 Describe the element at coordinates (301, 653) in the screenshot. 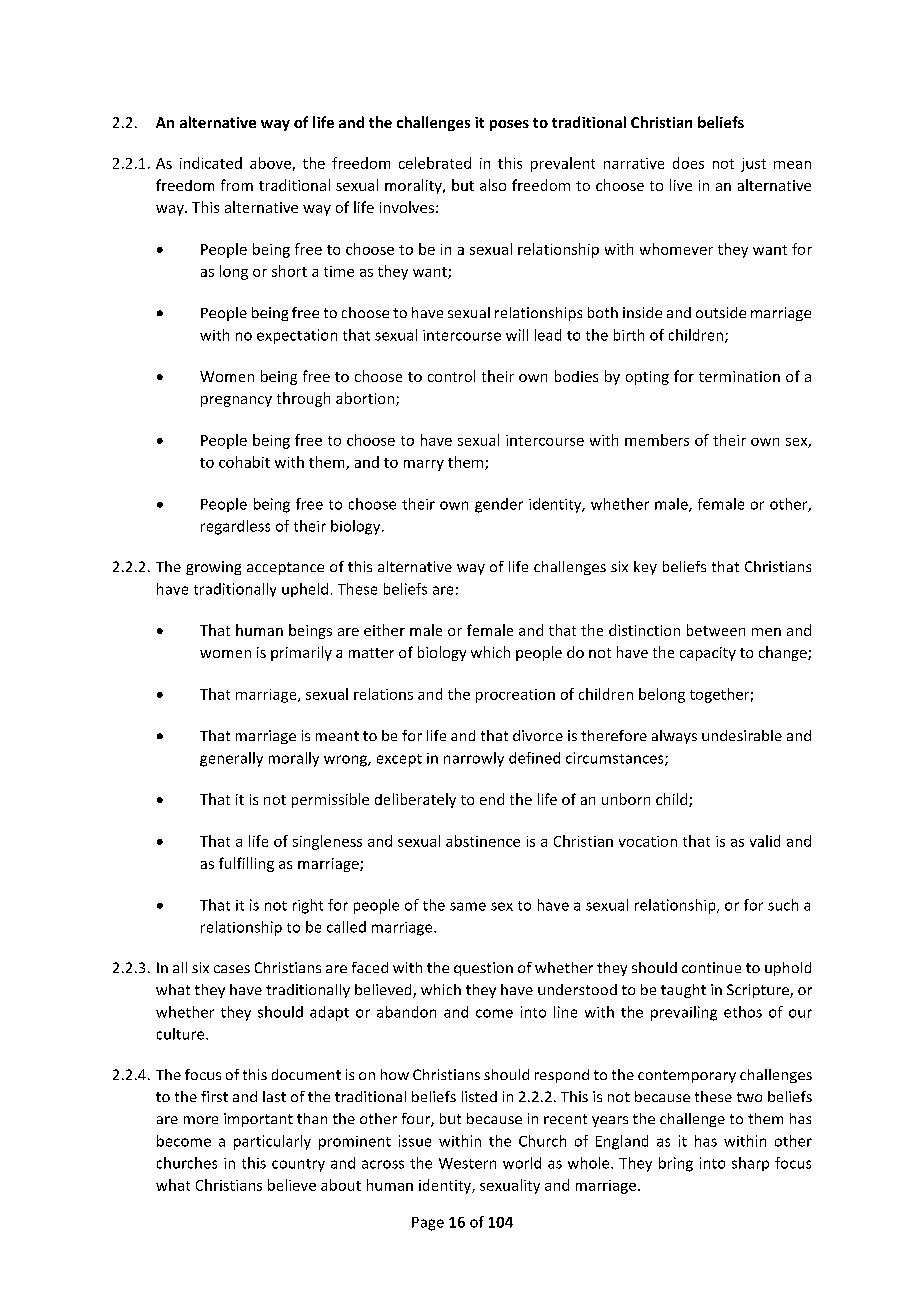

I see `primarily` at that location.
